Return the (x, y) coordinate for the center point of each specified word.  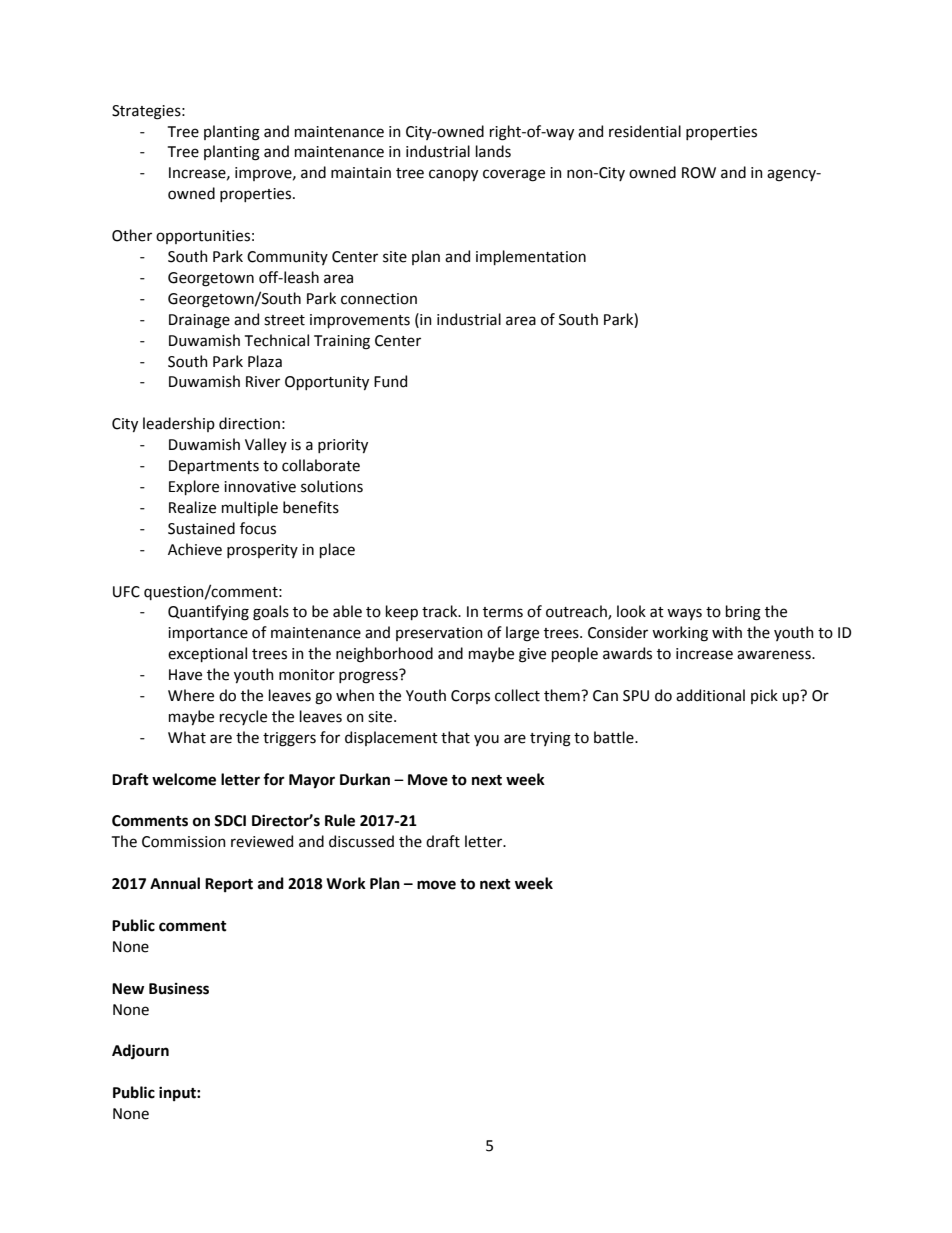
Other (132, 235)
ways (684, 614)
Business (179, 989)
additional (710, 695)
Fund (390, 381)
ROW (699, 173)
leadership (179, 424)
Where (191, 695)
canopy (453, 175)
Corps (470, 697)
